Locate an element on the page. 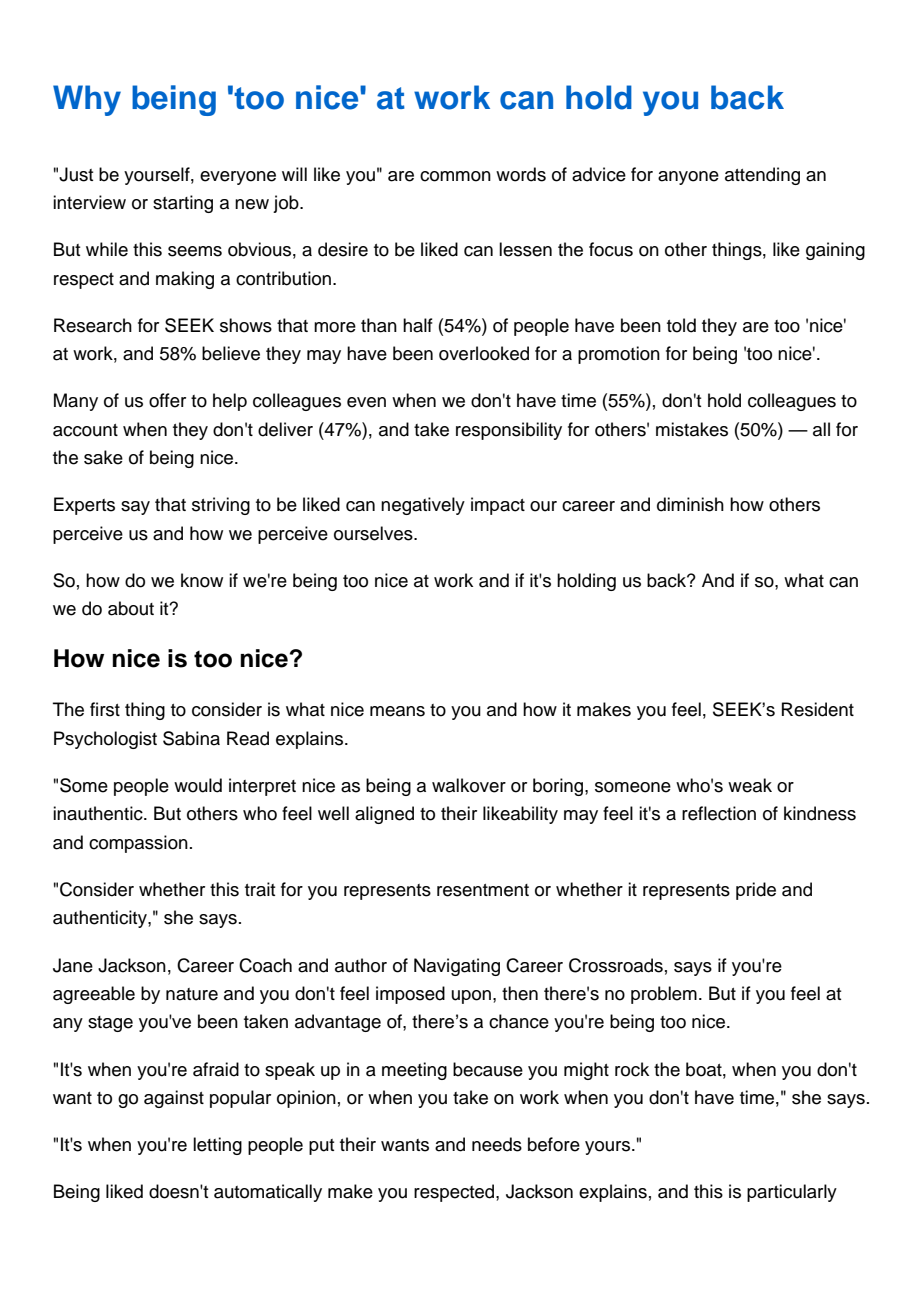 Image resolution: width=924 pixels, height=1308 pixels. common is located at coordinates (455, 176).
